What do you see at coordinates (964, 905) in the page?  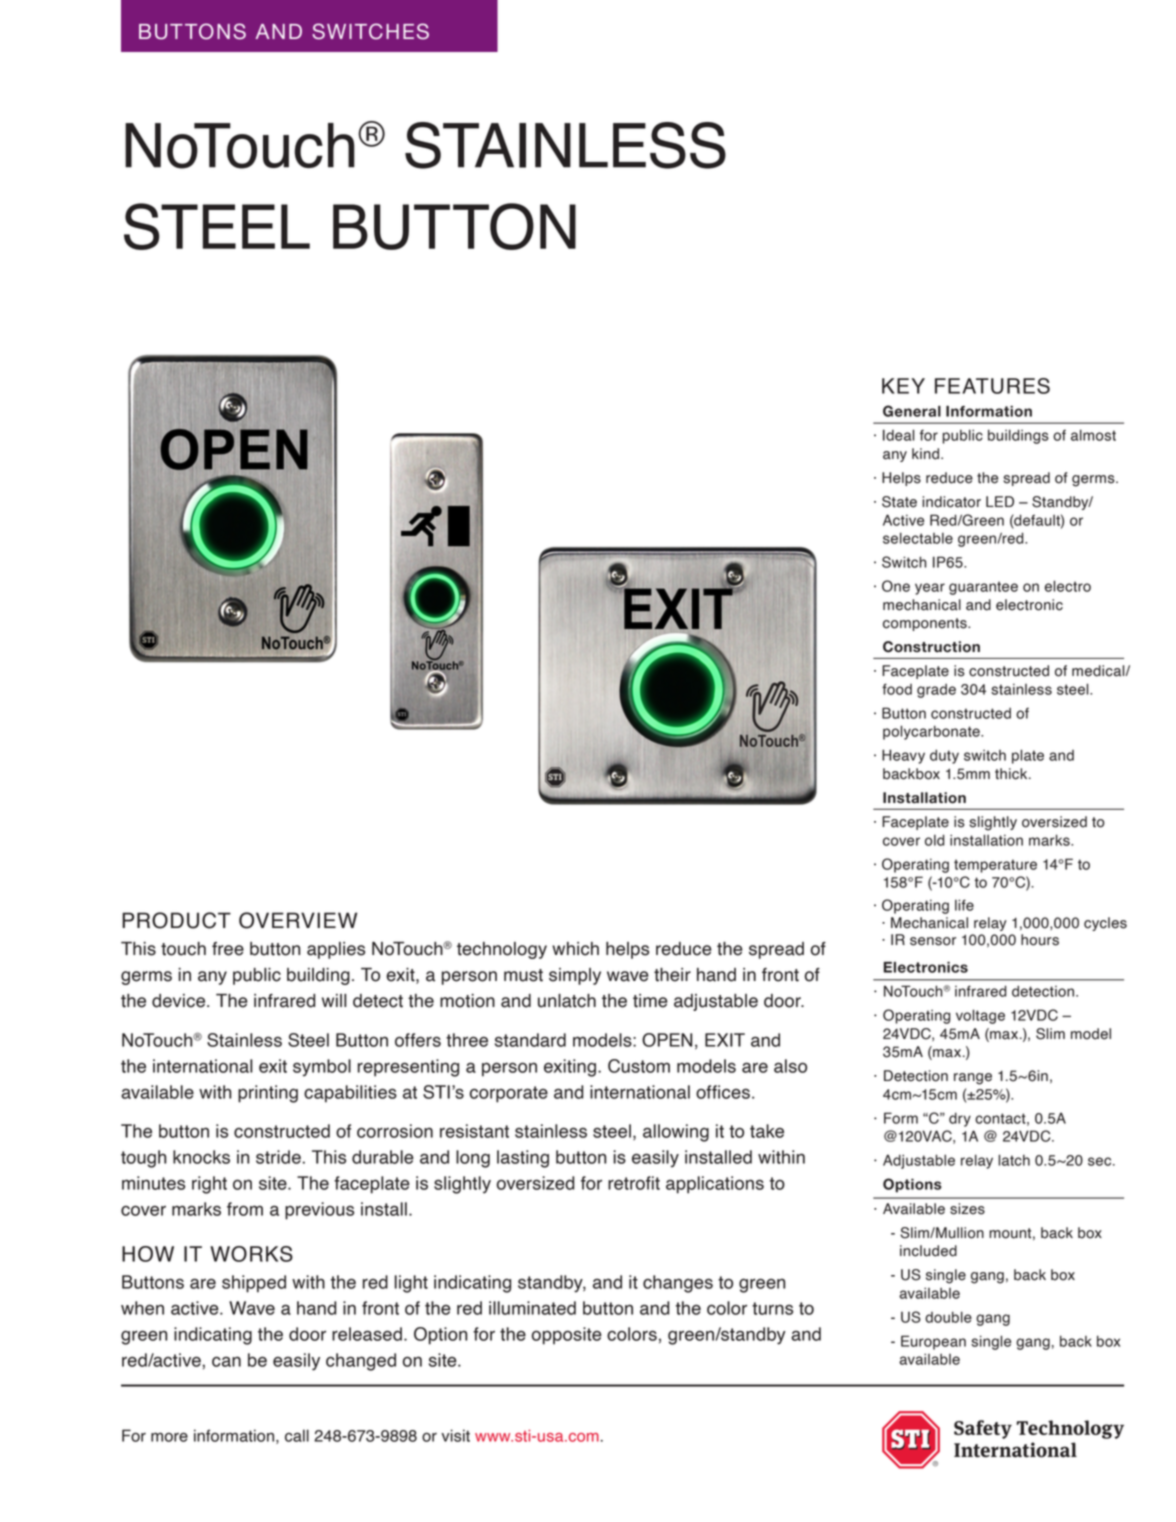 I see `life` at bounding box center [964, 905].
